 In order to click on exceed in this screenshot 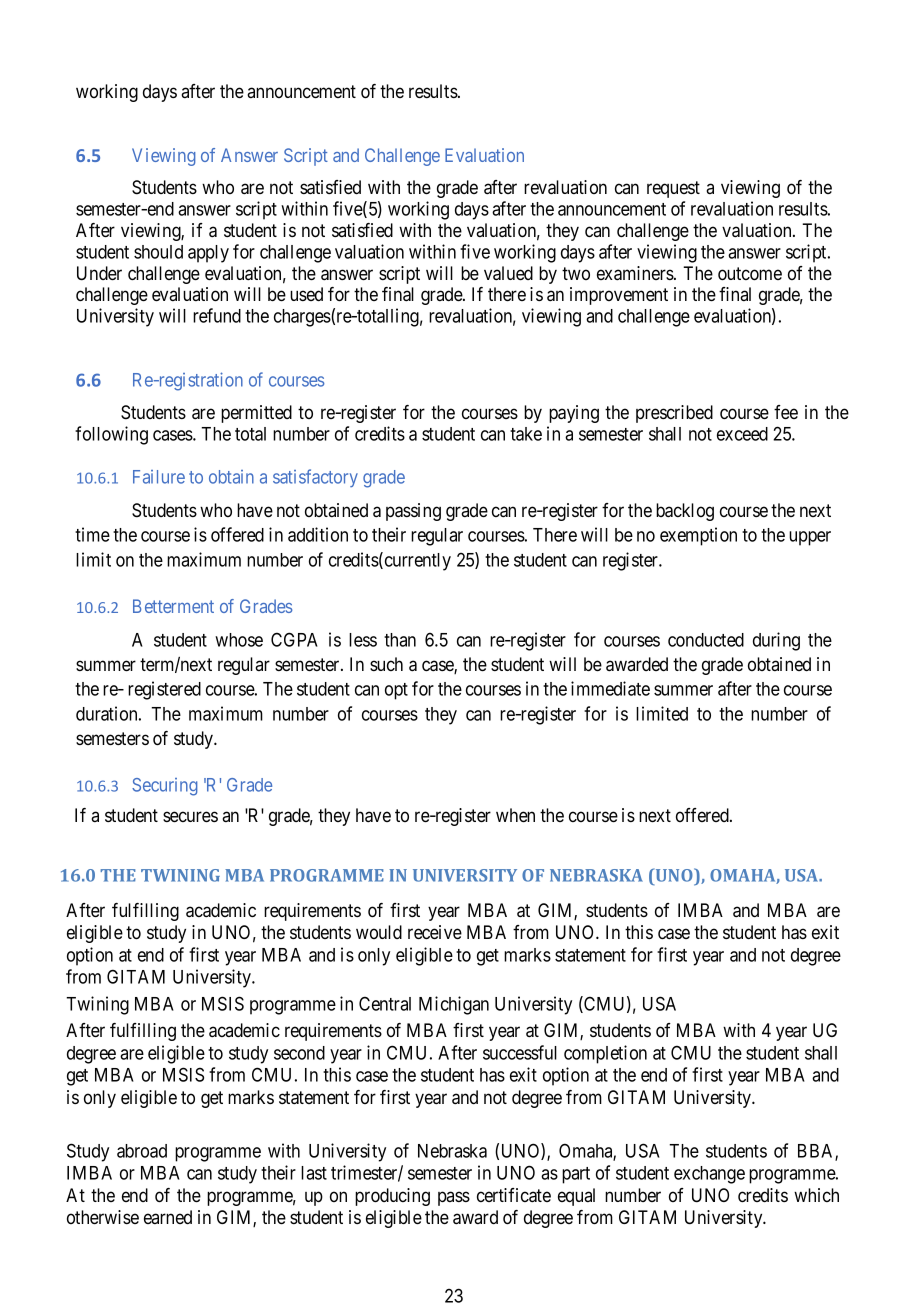, I will do `click(742, 434)`.
